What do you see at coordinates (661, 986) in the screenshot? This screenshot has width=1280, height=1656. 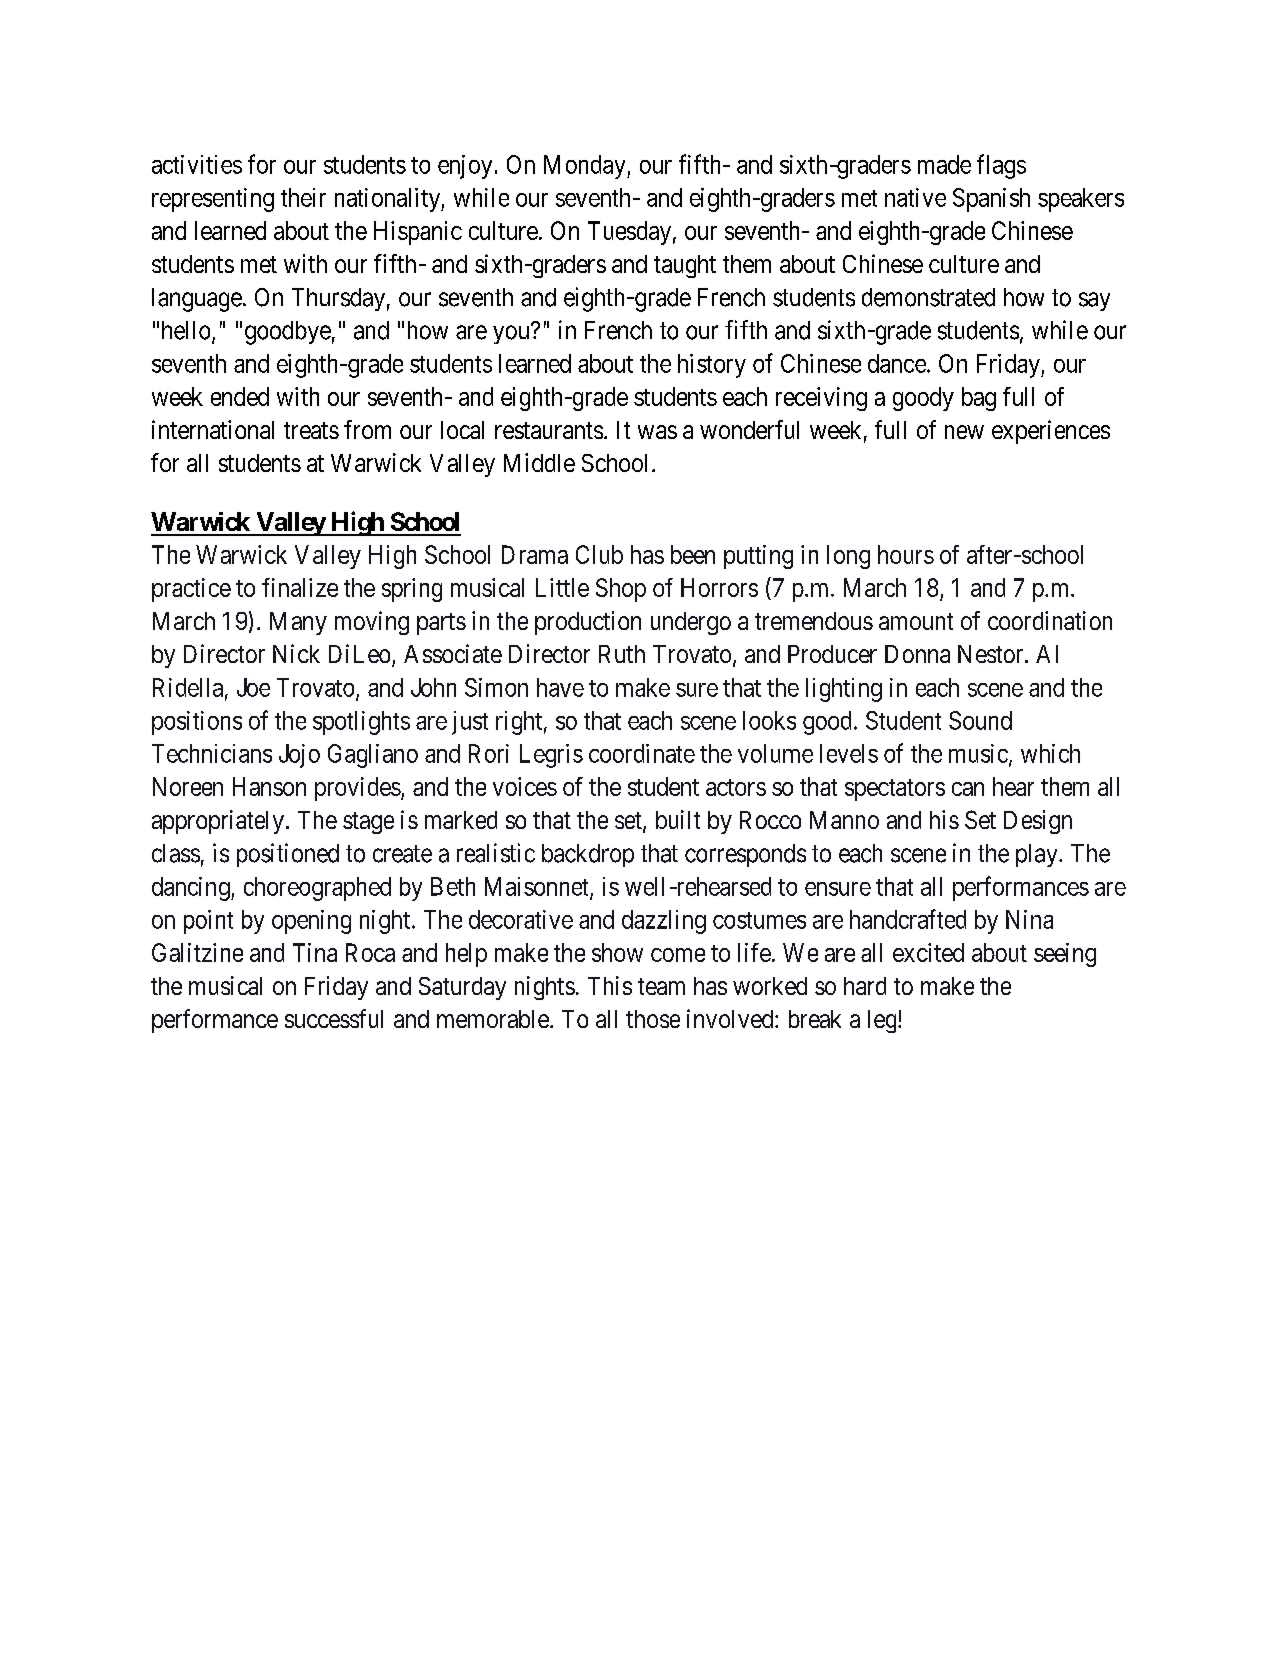 I see `team` at bounding box center [661, 986].
